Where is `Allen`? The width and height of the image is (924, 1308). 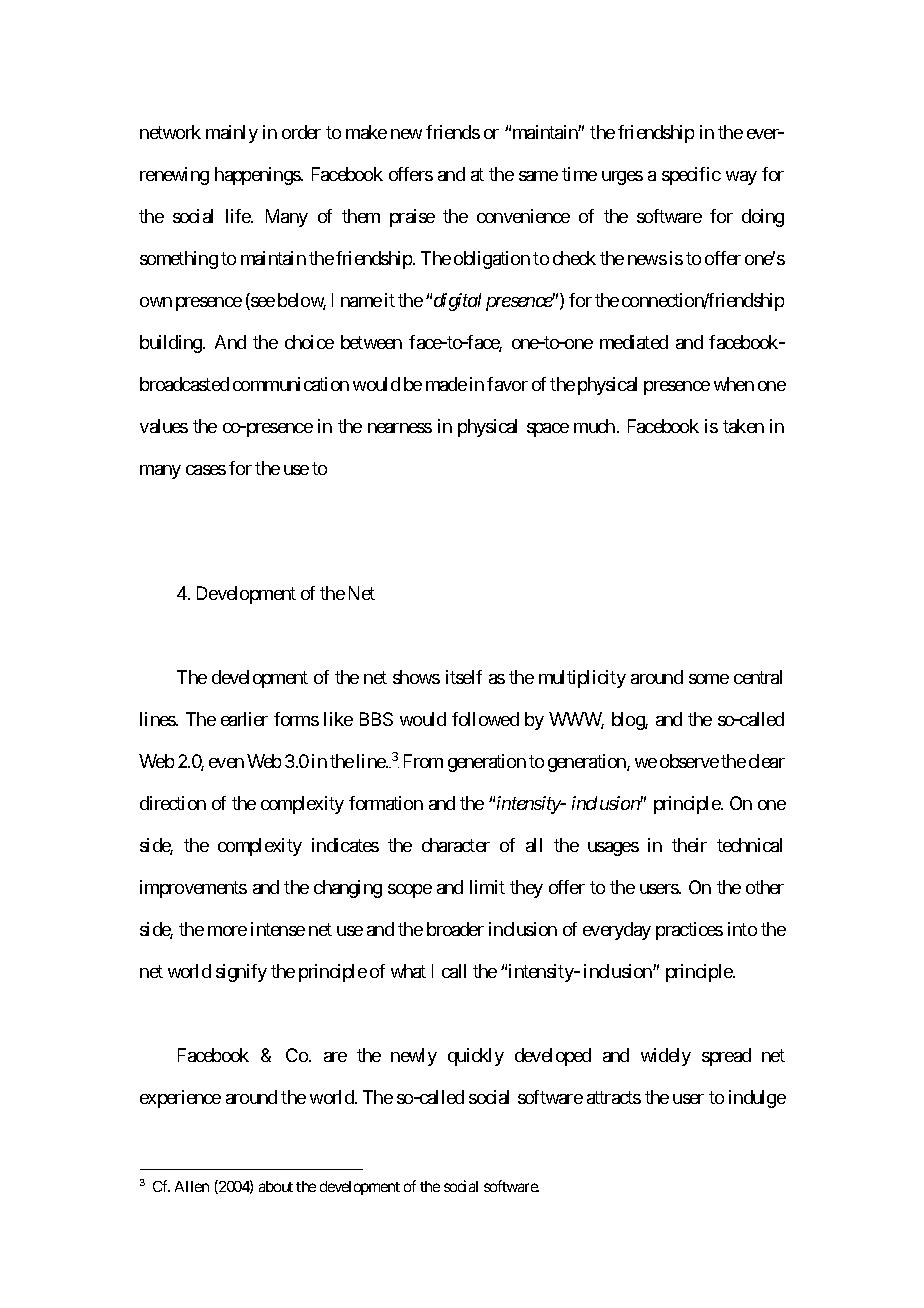
Allen is located at coordinates (192, 1186).
